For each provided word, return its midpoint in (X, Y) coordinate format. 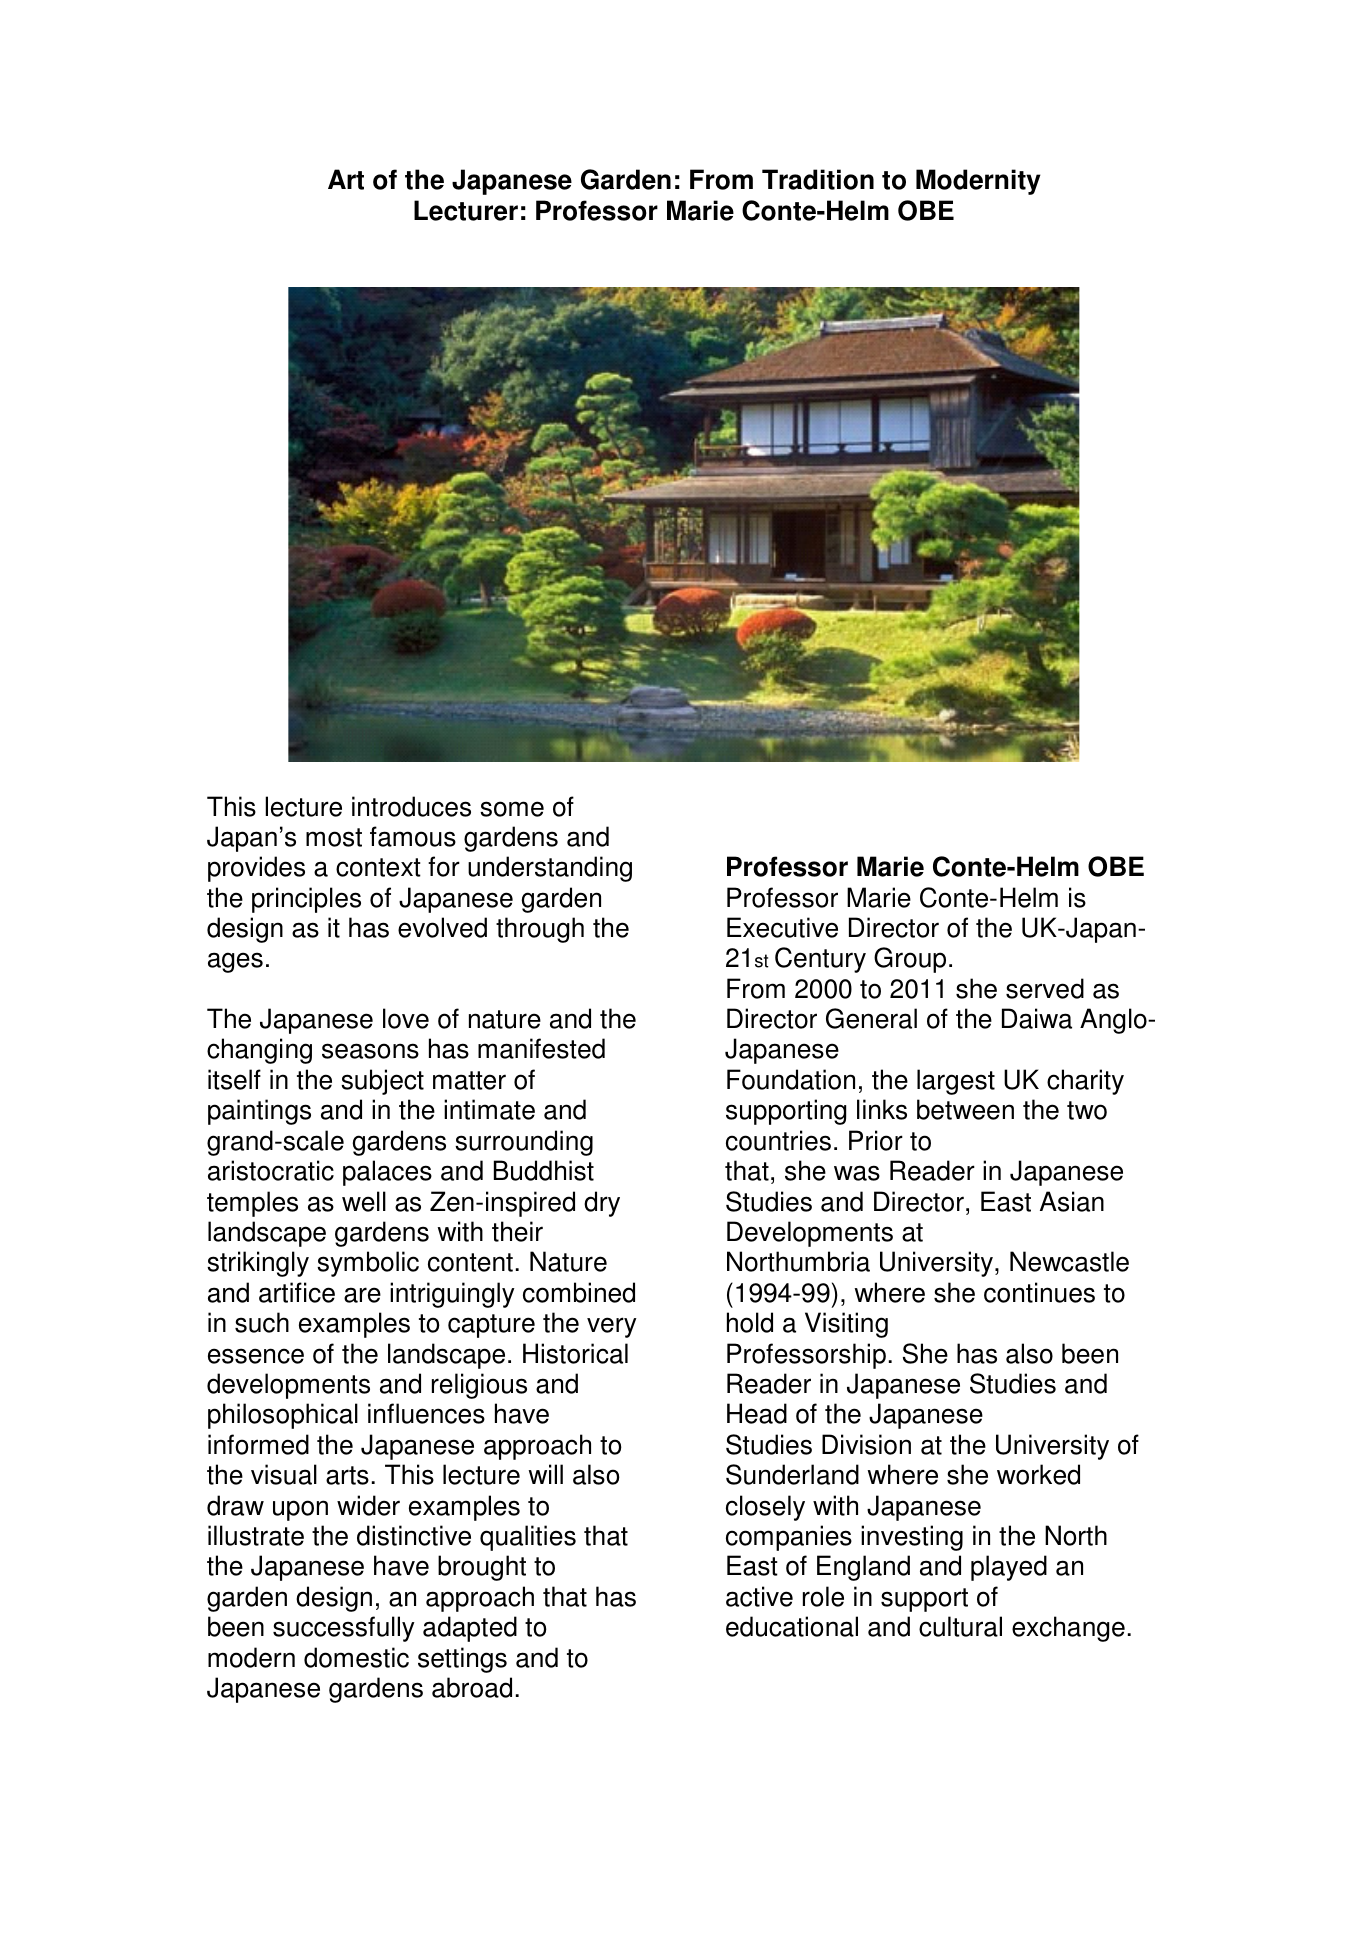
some (512, 809)
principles (306, 900)
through (540, 930)
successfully (344, 1629)
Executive (782, 927)
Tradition (818, 179)
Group (910, 960)
